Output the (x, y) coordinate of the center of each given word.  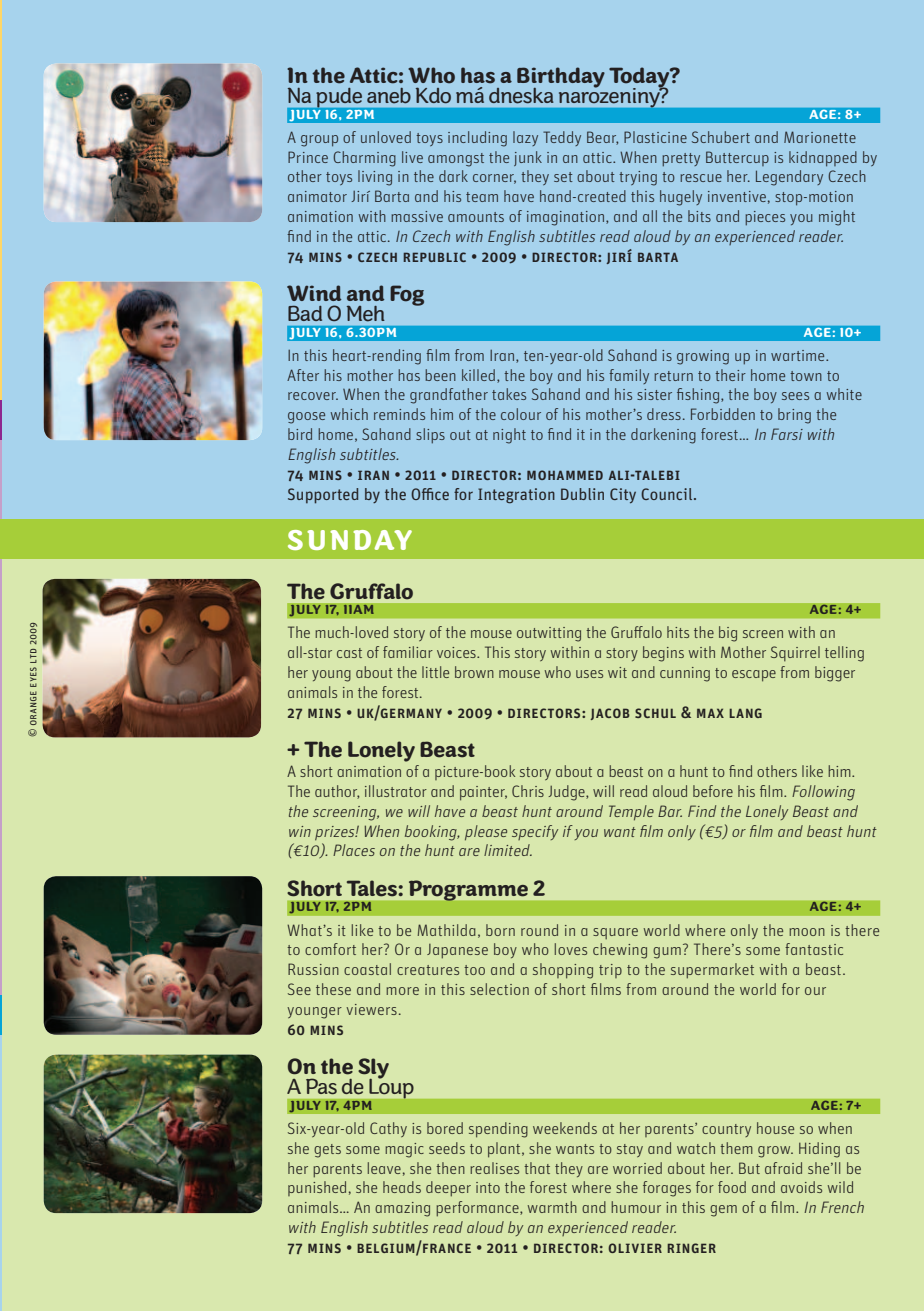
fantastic (814, 949)
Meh (366, 313)
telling (844, 654)
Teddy (562, 138)
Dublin (582, 494)
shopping (563, 971)
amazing (402, 1209)
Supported (323, 496)
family (629, 376)
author (337, 792)
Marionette (820, 137)
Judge (567, 793)
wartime (799, 355)
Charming (364, 159)
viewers (371, 1009)
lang (745, 713)
